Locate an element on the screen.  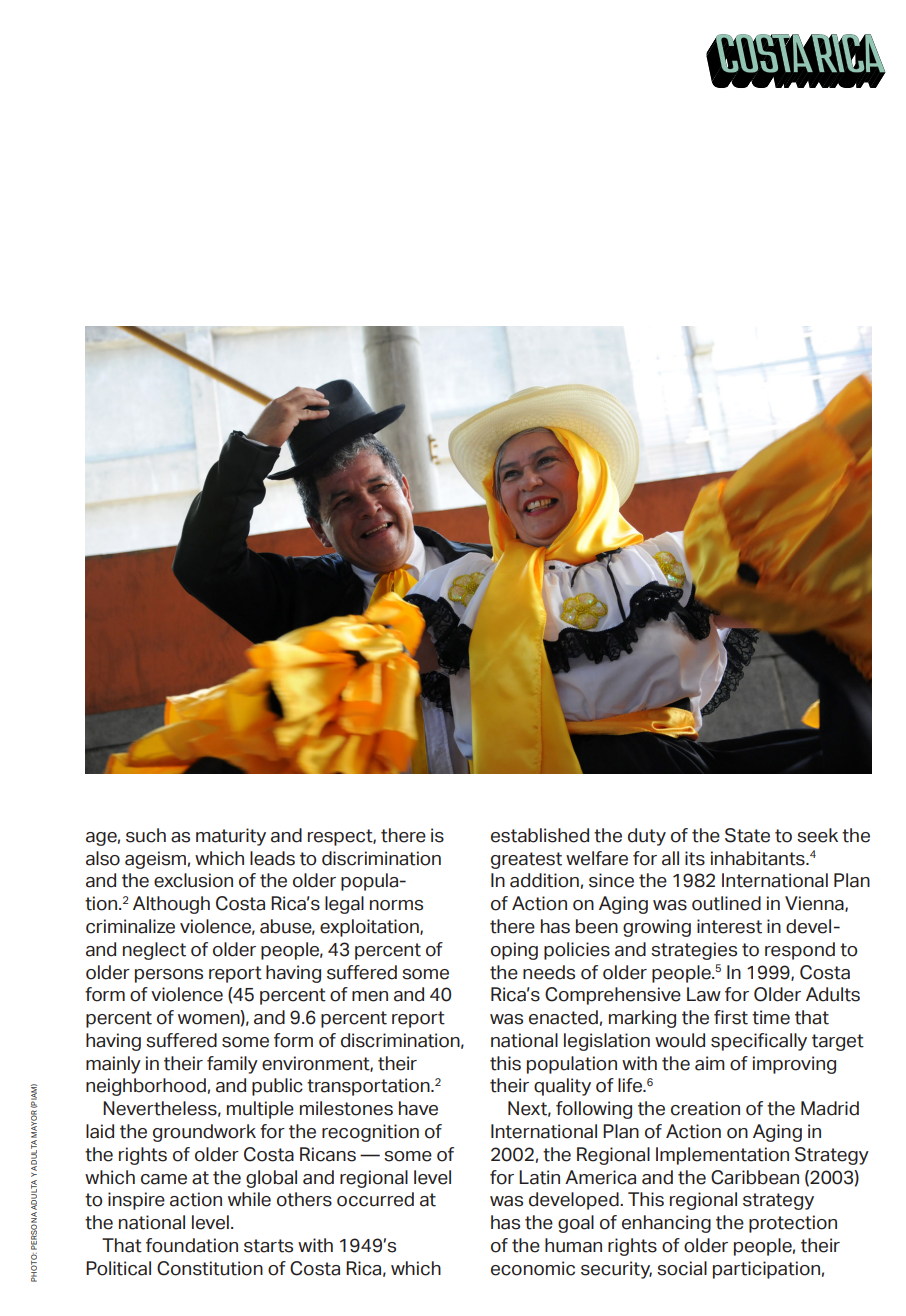
State is located at coordinates (747, 835).
